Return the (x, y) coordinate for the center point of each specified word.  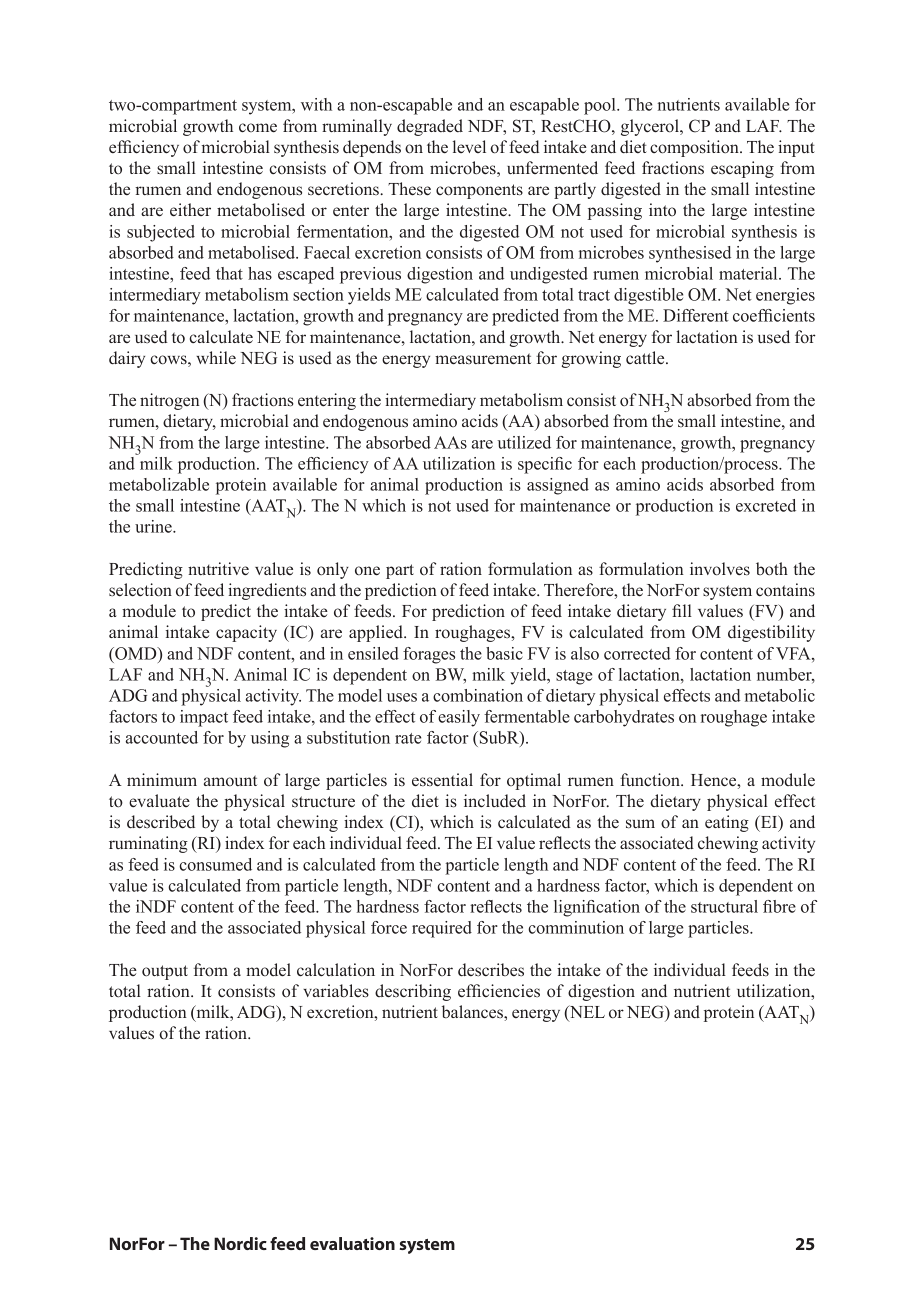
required (442, 929)
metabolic (780, 695)
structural (724, 906)
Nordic (240, 1243)
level (469, 146)
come (258, 128)
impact (204, 718)
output (165, 972)
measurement (483, 359)
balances (473, 1012)
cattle (646, 357)
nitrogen (169, 401)
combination (478, 695)
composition (695, 148)
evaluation (352, 1243)
